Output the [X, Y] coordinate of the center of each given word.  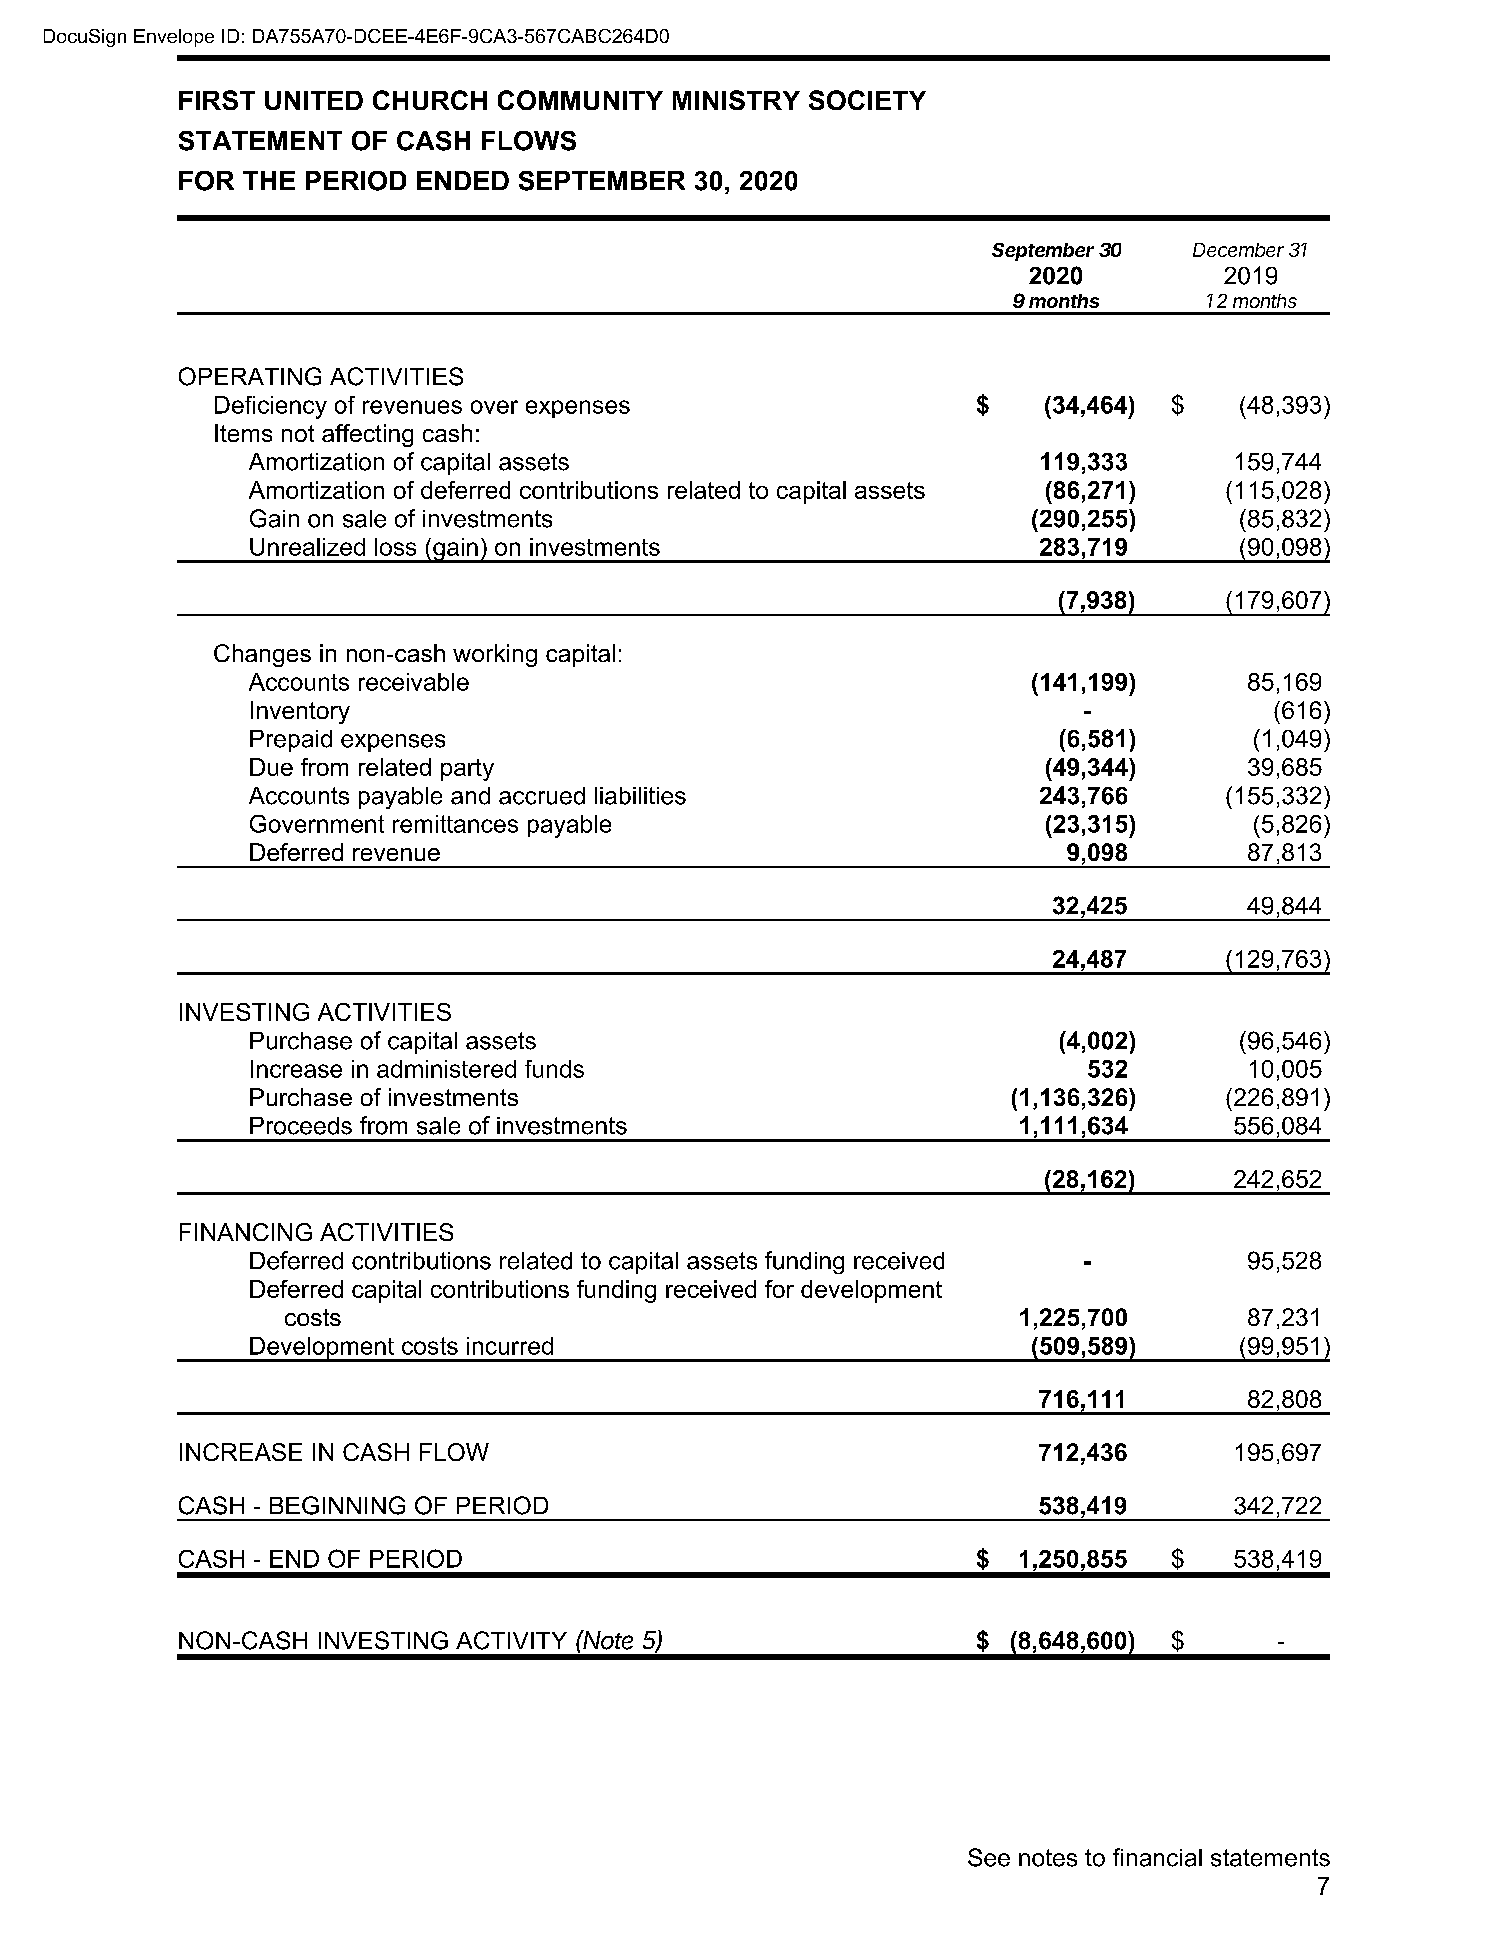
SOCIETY [867, 100]
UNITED [314, 100]
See [989, 1857]
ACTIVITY [511, 1640]
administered [446, 1069]
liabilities [640, 796]
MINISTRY [736, 100]
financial [1157, 1857]
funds [554, 1069]
